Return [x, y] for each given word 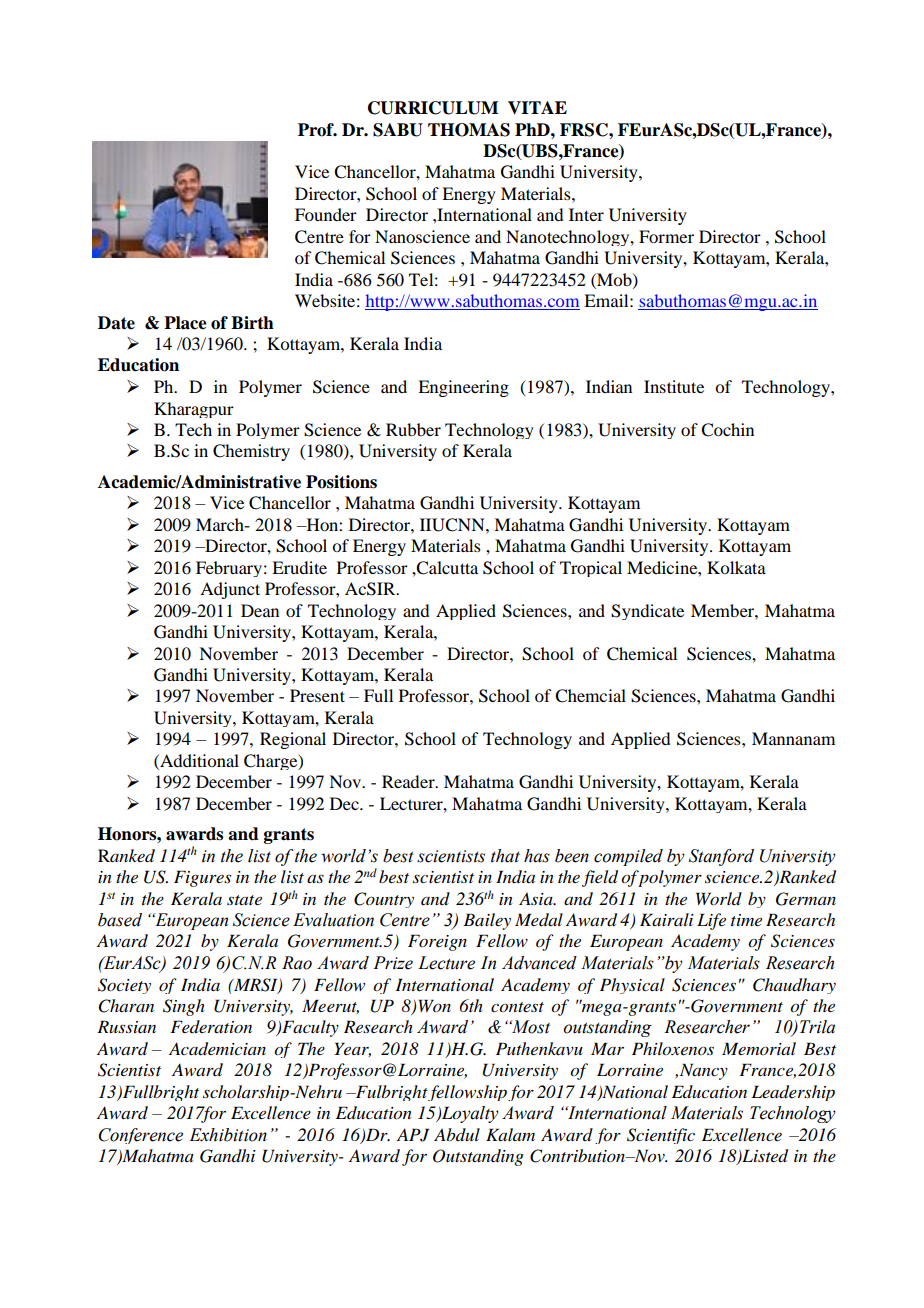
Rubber [413, 429]
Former [666, 236]
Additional [198, 760]
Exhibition [228, 1135]
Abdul [457, 1134]
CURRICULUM [433, 108]
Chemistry [251, 452]
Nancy [702, 1071]
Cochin [727, 430]
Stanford [721, 857]
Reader [409, 781]
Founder [326, 214]
